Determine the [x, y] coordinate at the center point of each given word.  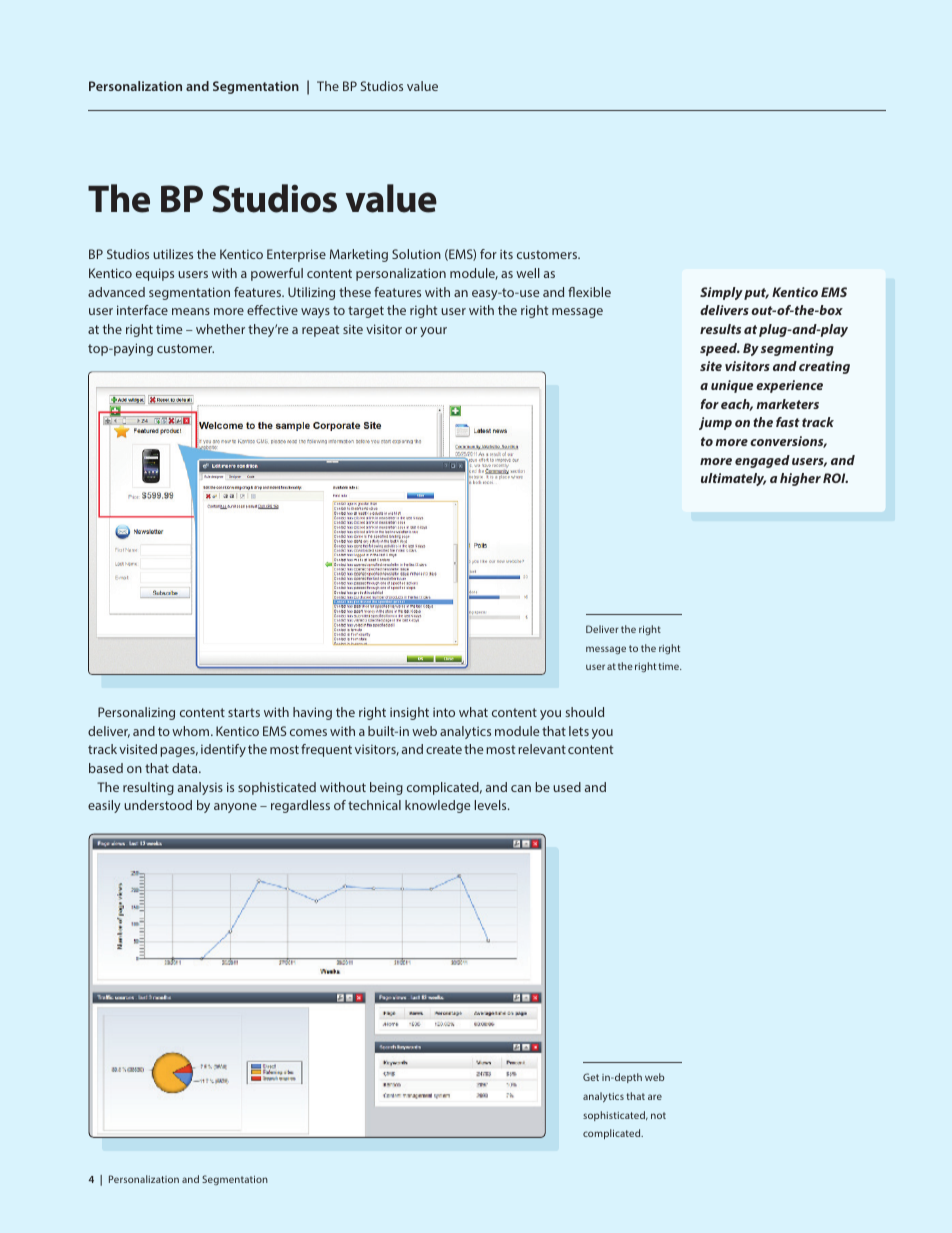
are [655, 1097]
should [584, 712]
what [473, 712]
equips [155, 274]
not [658, 1115]
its [506, 254]
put [756, 294]
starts [244, 712]
